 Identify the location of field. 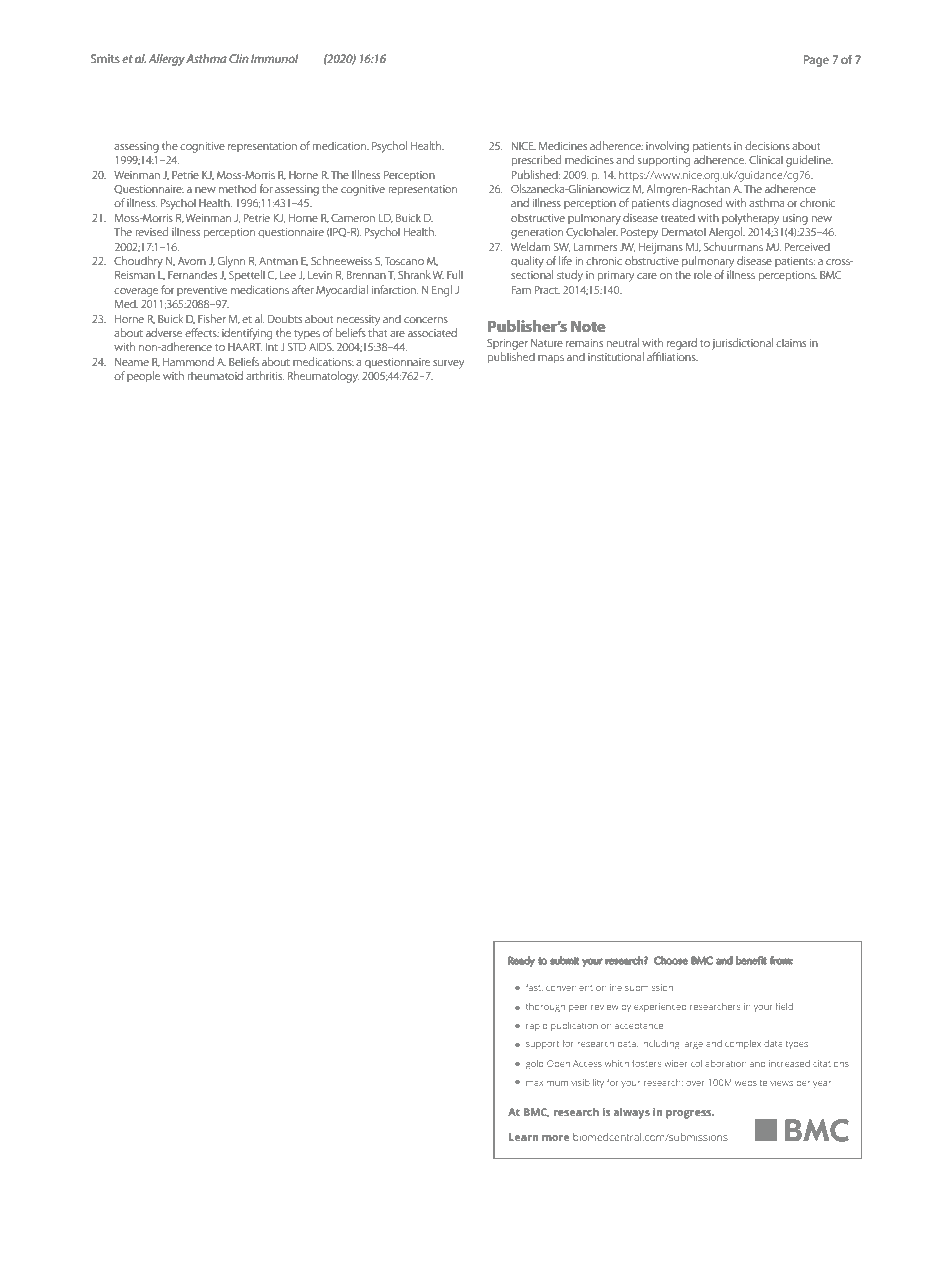
(784, 1006).
